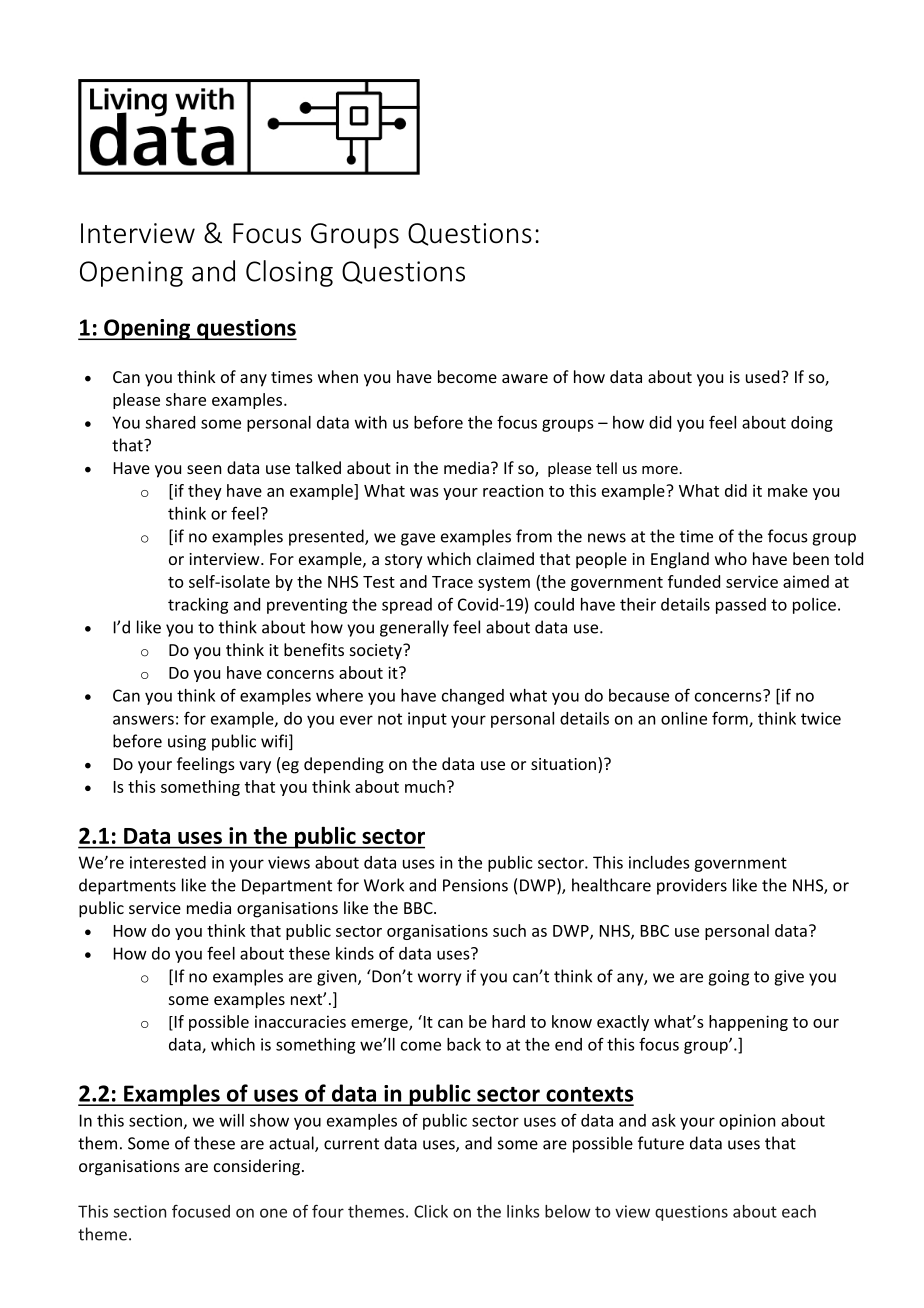  What do you see at coordinates (525, 378) in the page?
I see `aware` at bounding box center [525, 378].
